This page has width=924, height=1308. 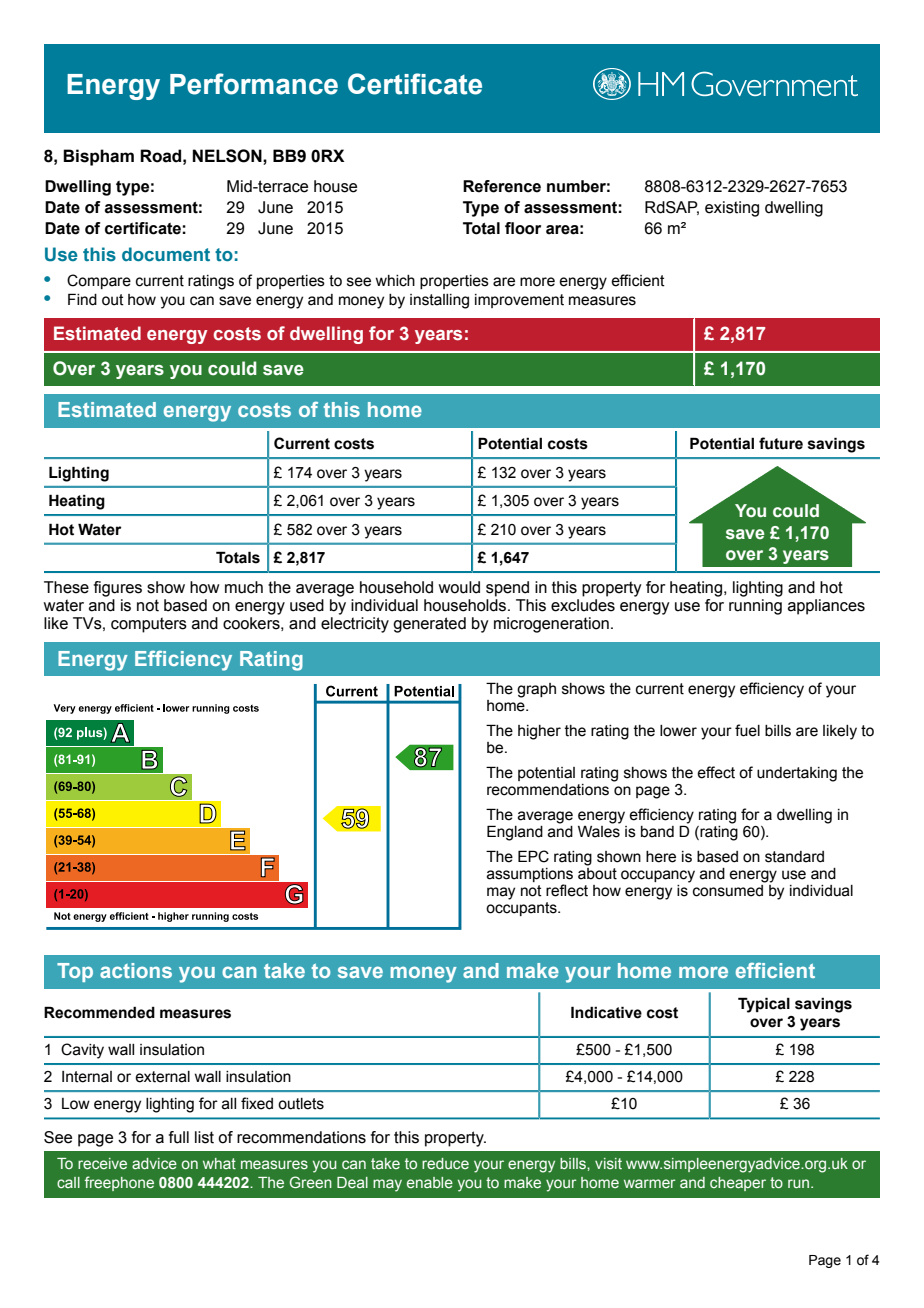 What do you see at coordinates (738, 1184) in the page?
I see `cheaper` at bounding box center [738, 1184].
